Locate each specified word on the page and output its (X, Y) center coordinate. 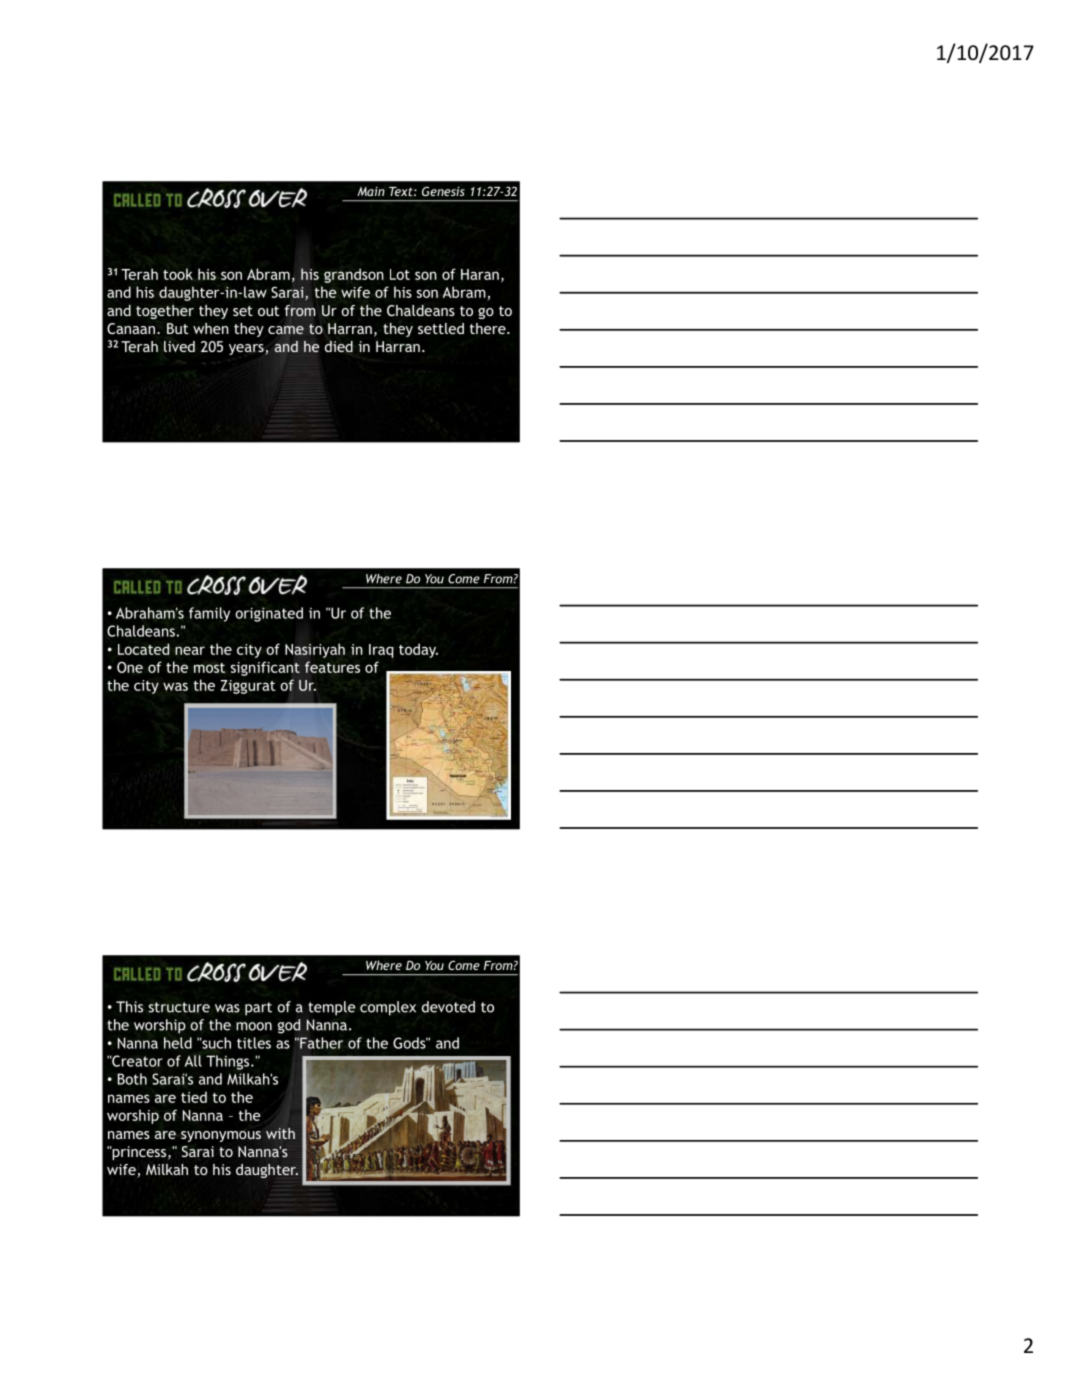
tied (194, 1097)
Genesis (443, 191)
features (332, 667)
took (178, 274)
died (339, 346)
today (418, 650)
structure (179, 1007)
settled (441, 328)
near (190, 650)
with (280, 1133)
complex (388, 1008)
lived (179, 346)
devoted (448, 1007)
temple (331, 1008)
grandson (354, 275)
